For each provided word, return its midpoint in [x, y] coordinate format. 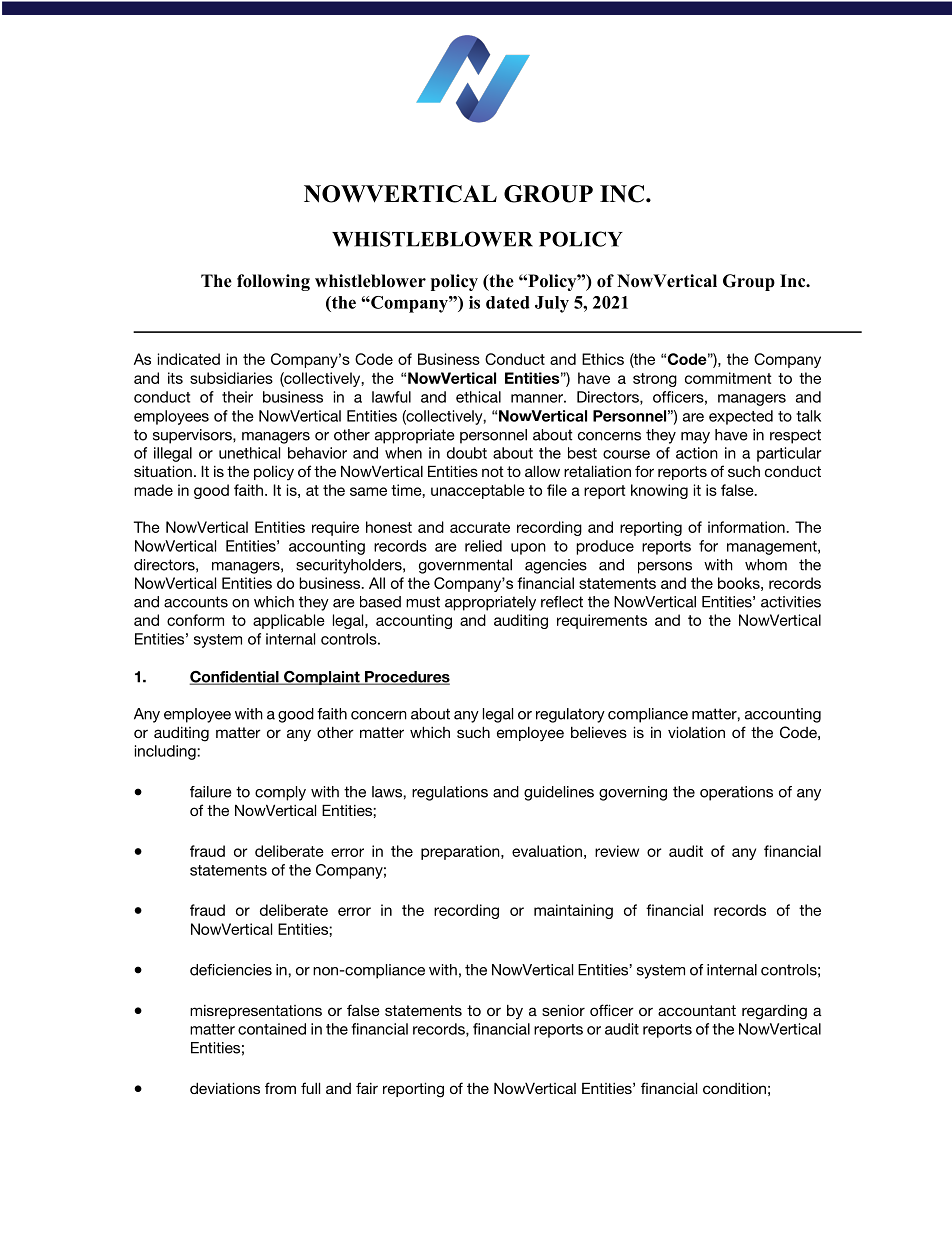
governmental [465, 566]
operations [736, 793]
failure [211, 792]
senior [563, 1010]
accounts [196, 602]
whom [766, 565]
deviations [225, 1088]
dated [508, 302]
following [273, 282]
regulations [450, 793]
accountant [697, 1010]
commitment [728, 378]
